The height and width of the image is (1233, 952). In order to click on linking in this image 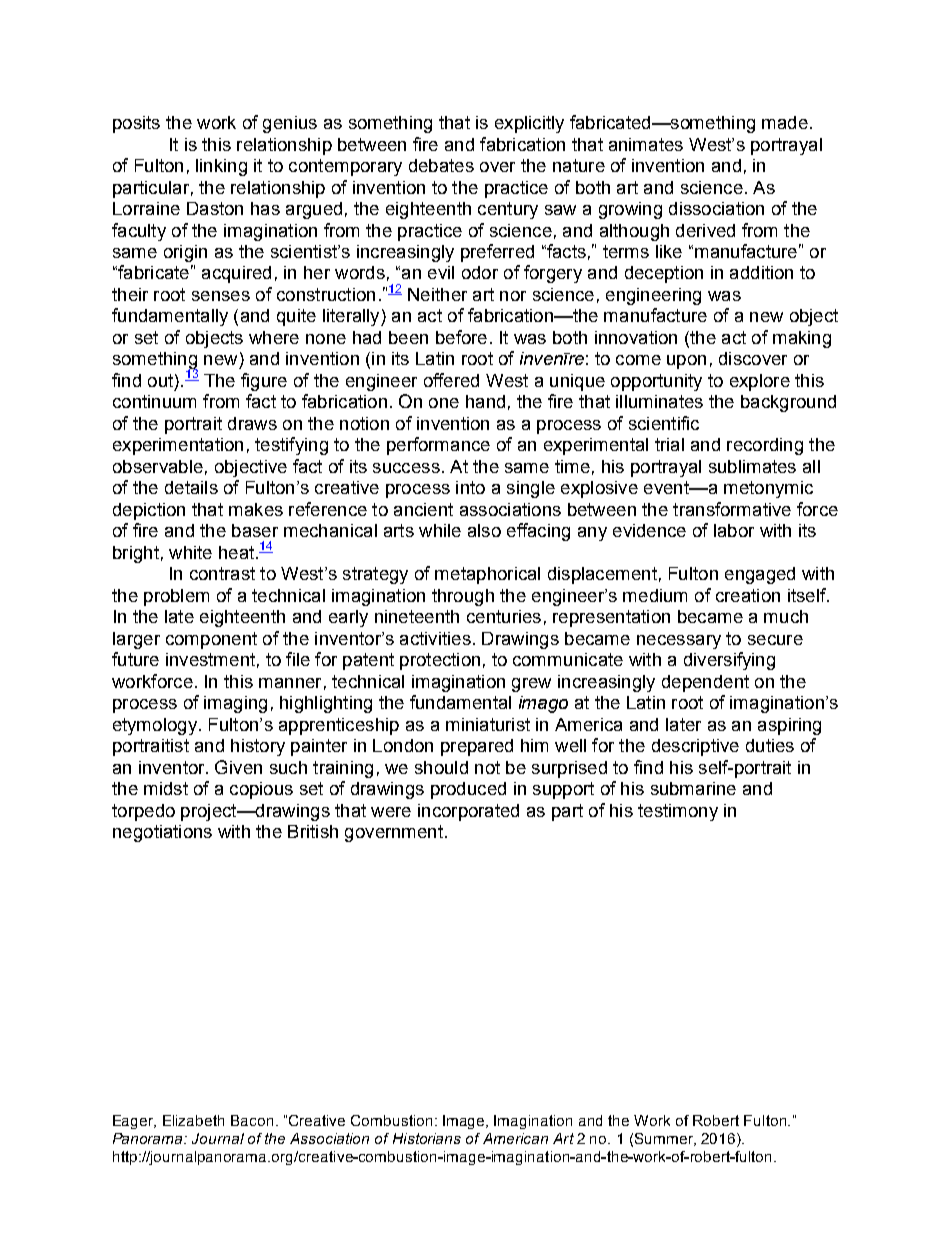, I will do `click(221, 167)`.
